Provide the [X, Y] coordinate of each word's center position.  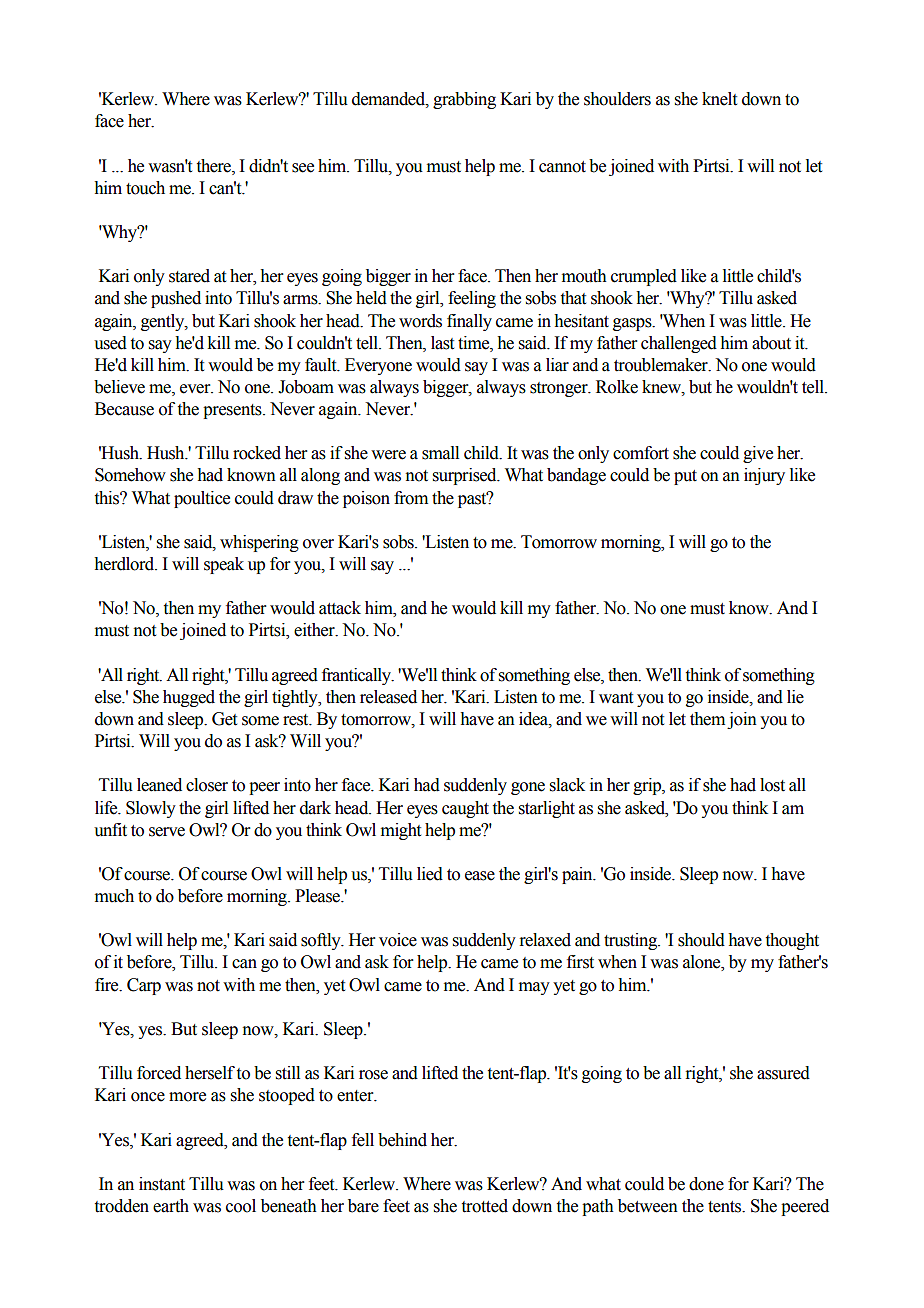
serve [167, 832]
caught [465, 809]
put [685, 477]
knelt [719, 99]
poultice [202, 499]
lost [772, 785]
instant [162, 1184]
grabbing [464, 100]
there [215, 166]
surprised [466, 476]
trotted [485, 1206]
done [706, 1184]
